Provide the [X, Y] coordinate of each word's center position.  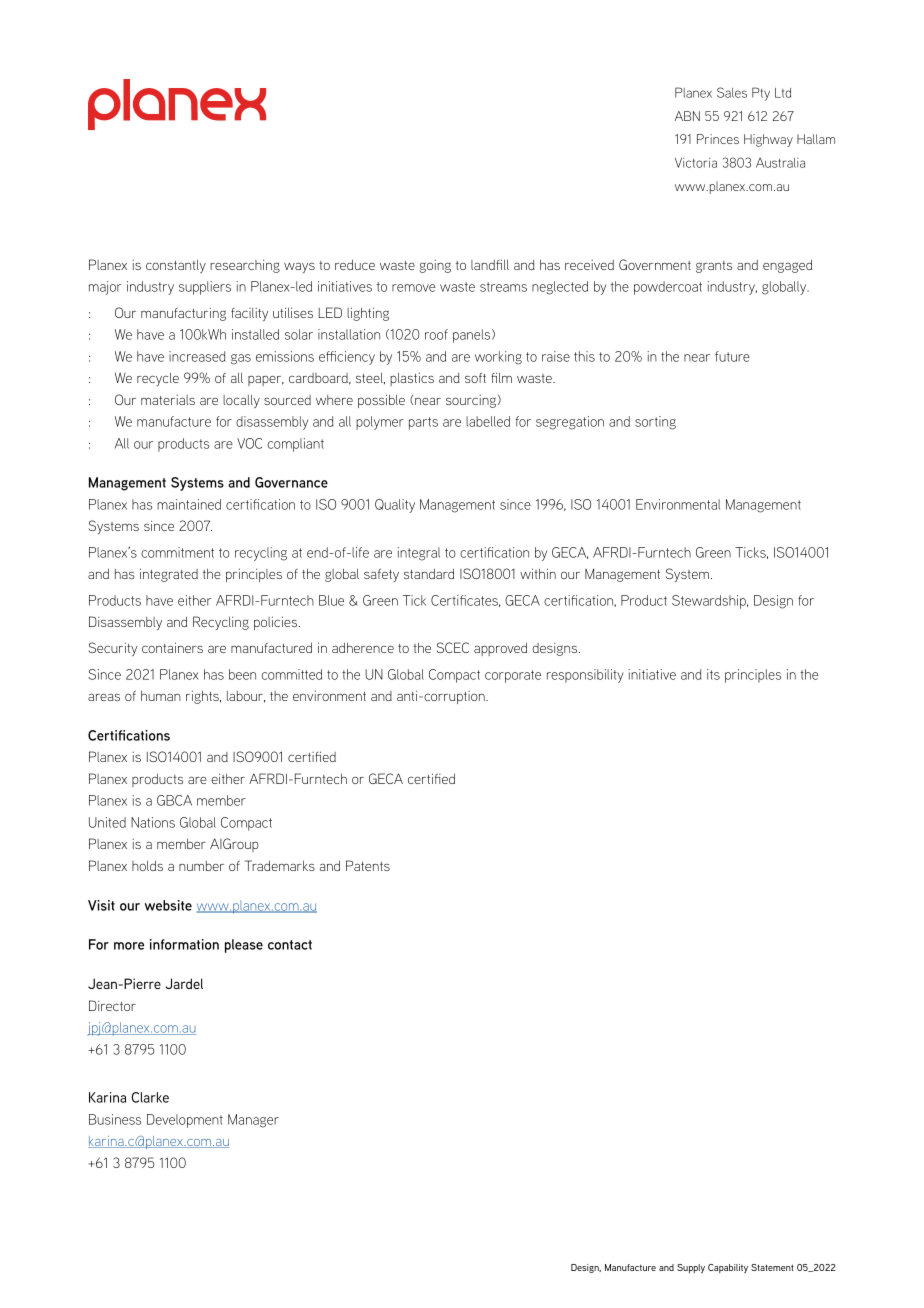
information [184, 944]
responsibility [585, 676]
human [161, 696]
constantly [176, 266]
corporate [513, 676]
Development [185, 1121]
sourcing [471, 401]
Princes [718, 139]
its [713, 674]
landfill [490, 264]
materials [168, 400]
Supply [691, 1268]
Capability [728, 1268]
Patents [368, 865]
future [732, 356]
